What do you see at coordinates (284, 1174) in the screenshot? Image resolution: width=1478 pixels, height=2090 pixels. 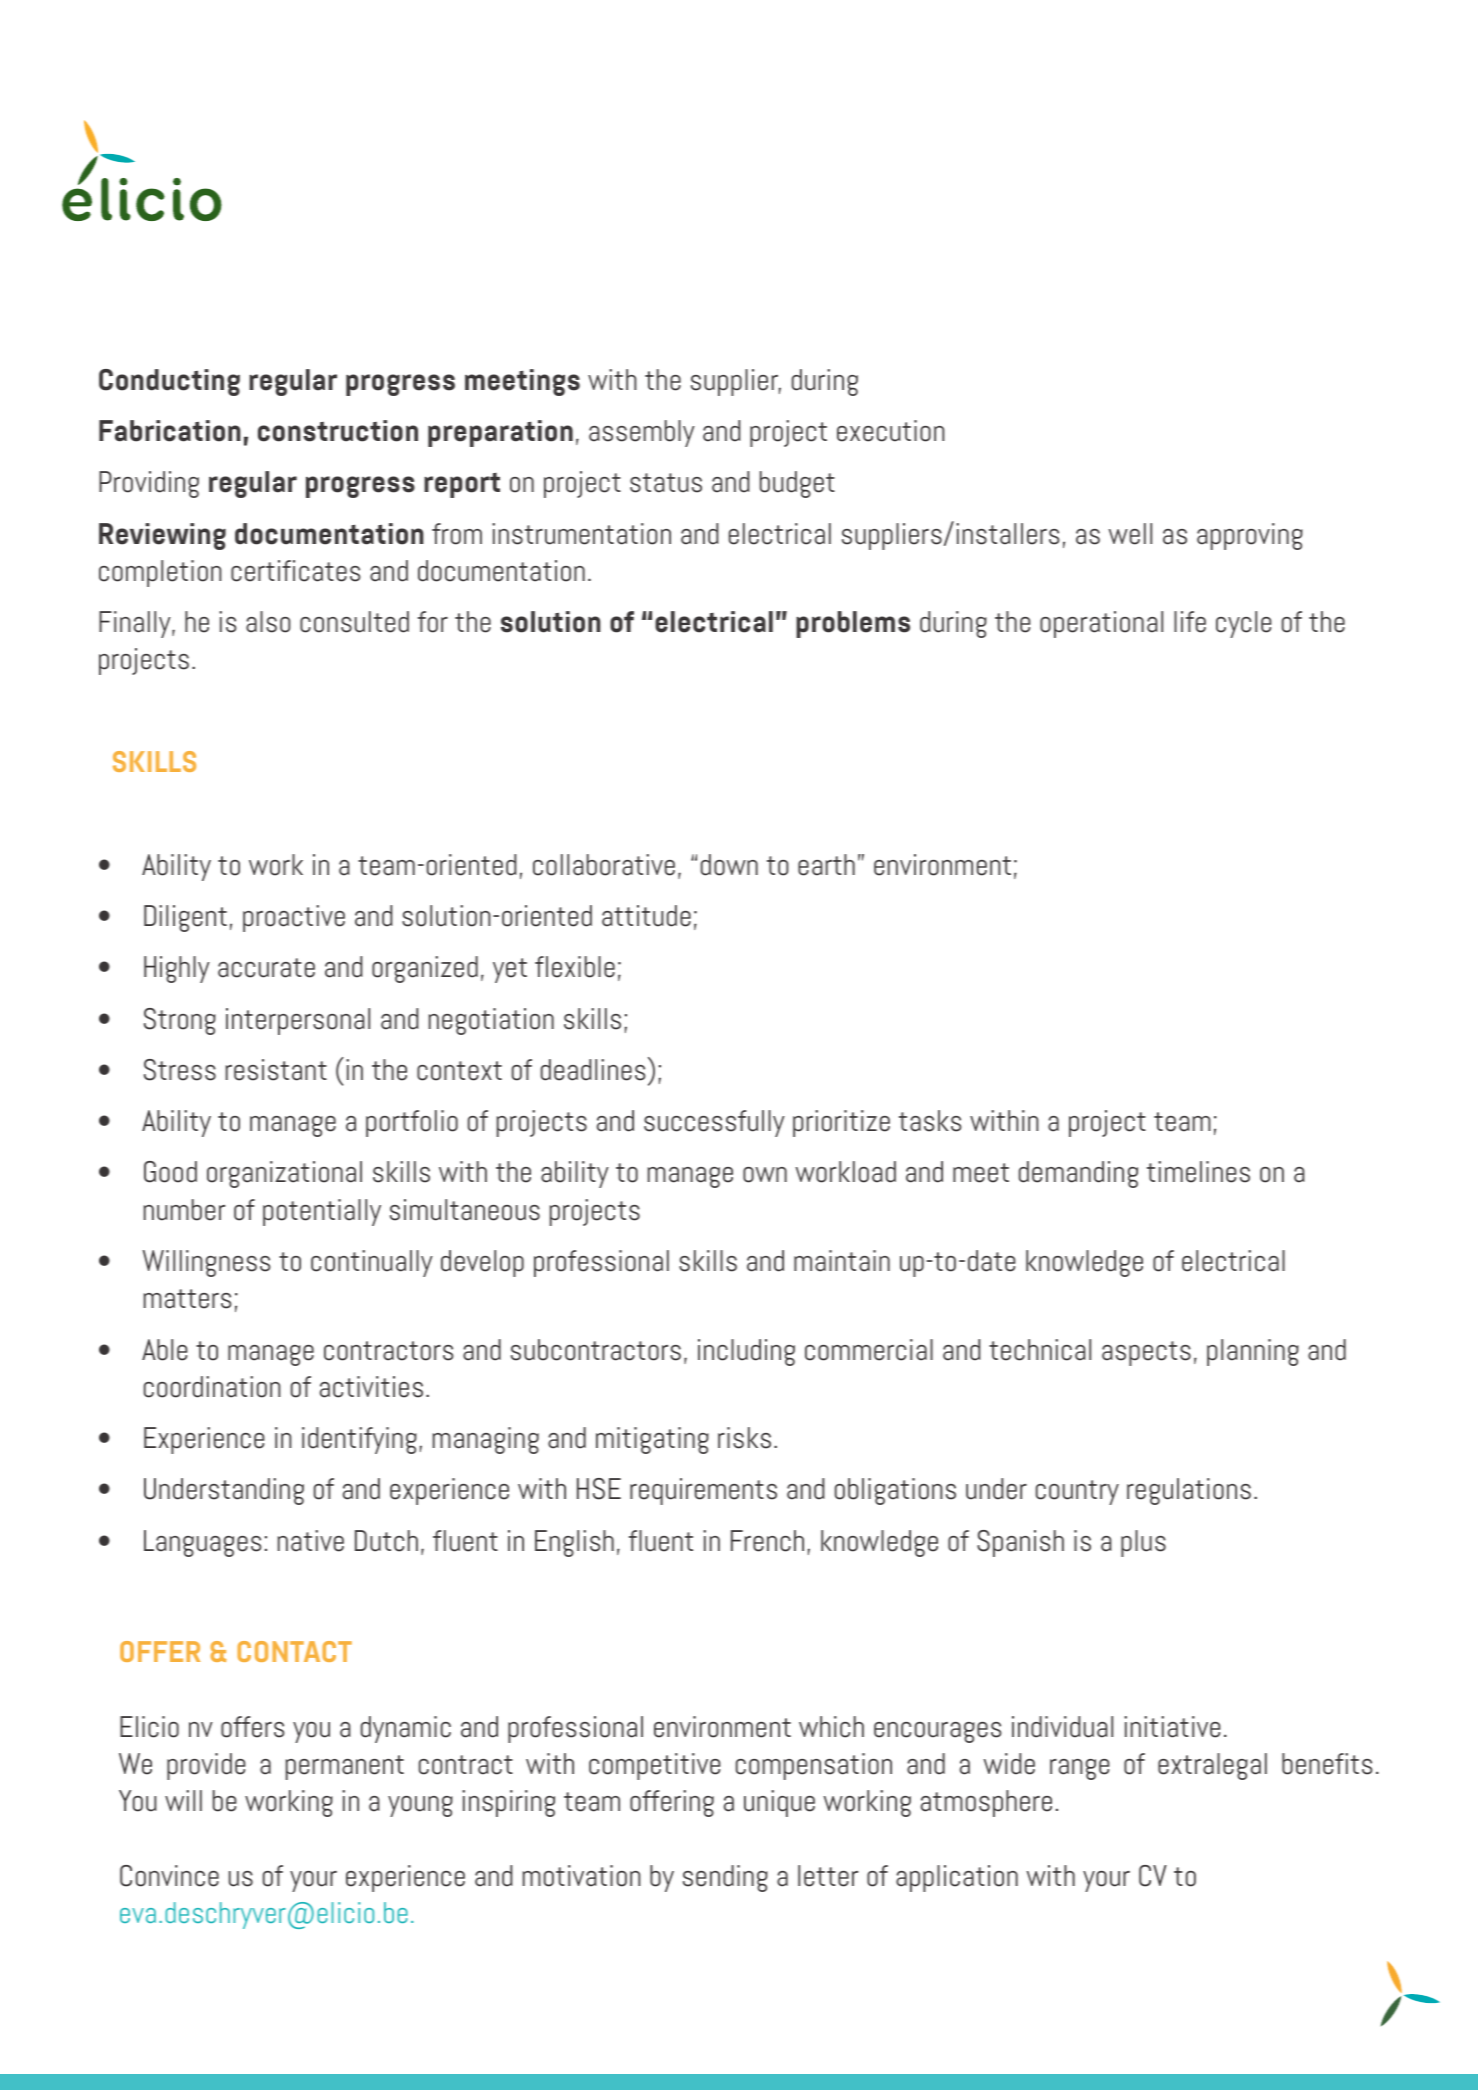 I see `organizational` at bounding box center [284, 1174].
